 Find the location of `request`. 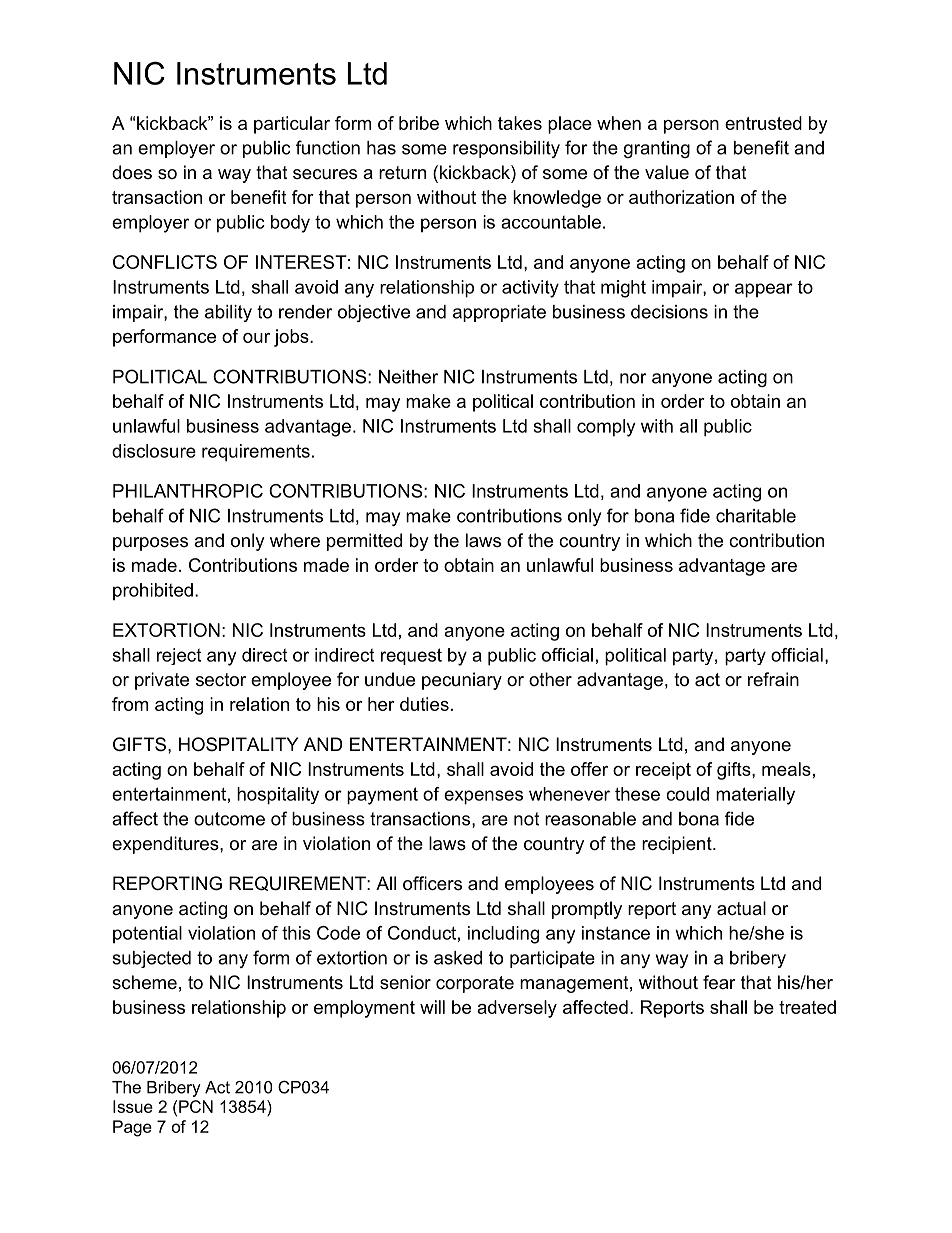

request is located at coordinates (411, 656).
